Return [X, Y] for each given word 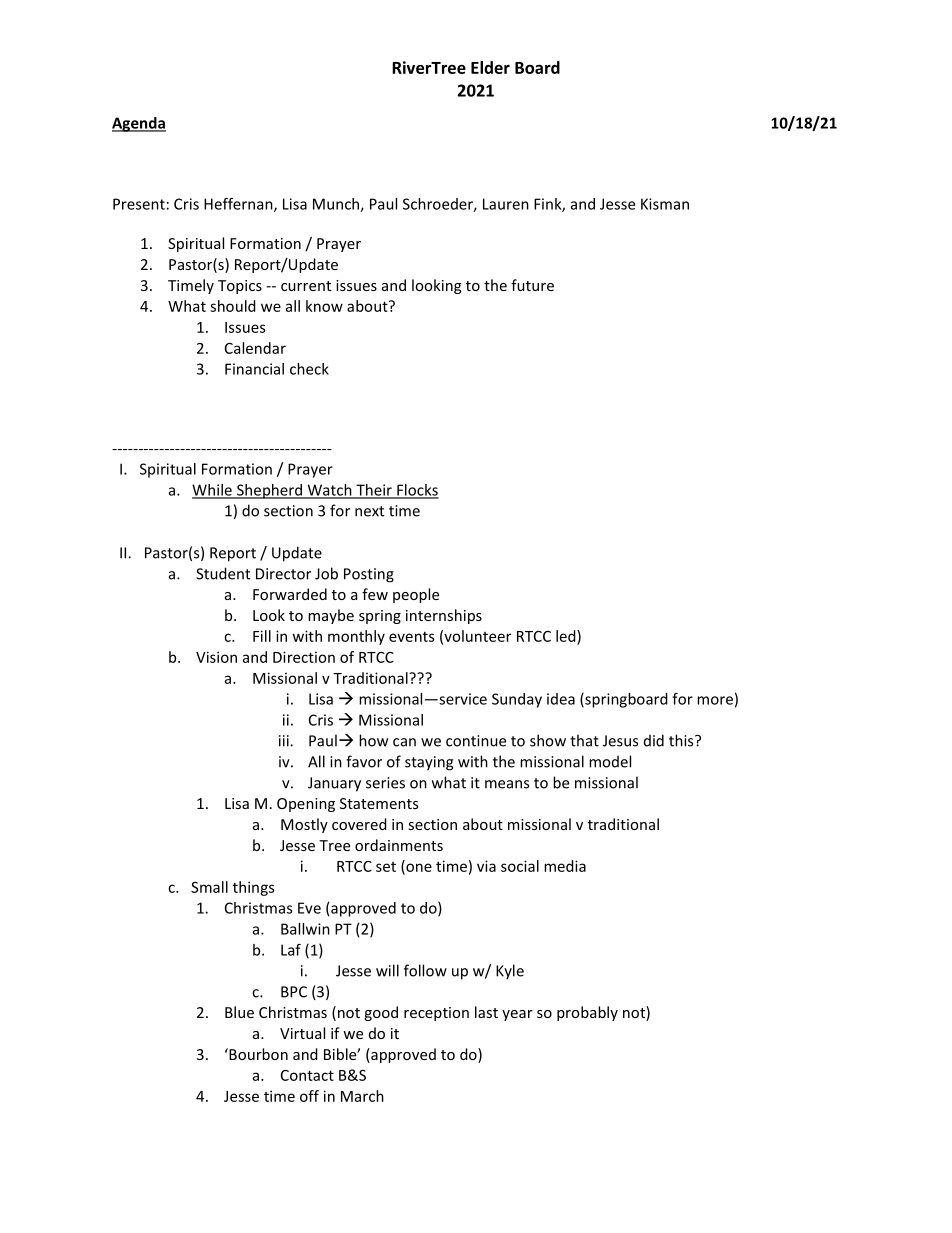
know [324, 306]
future [532, 285]
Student [223, 573]
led [567, 636]
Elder [490, 67]
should [233, 306]
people [416, 595]
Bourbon [257, 1054]
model [610, 761]
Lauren [506, 204]
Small [209, 887]
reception [436, 1014]
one [418, 868]
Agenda [139, 124]
